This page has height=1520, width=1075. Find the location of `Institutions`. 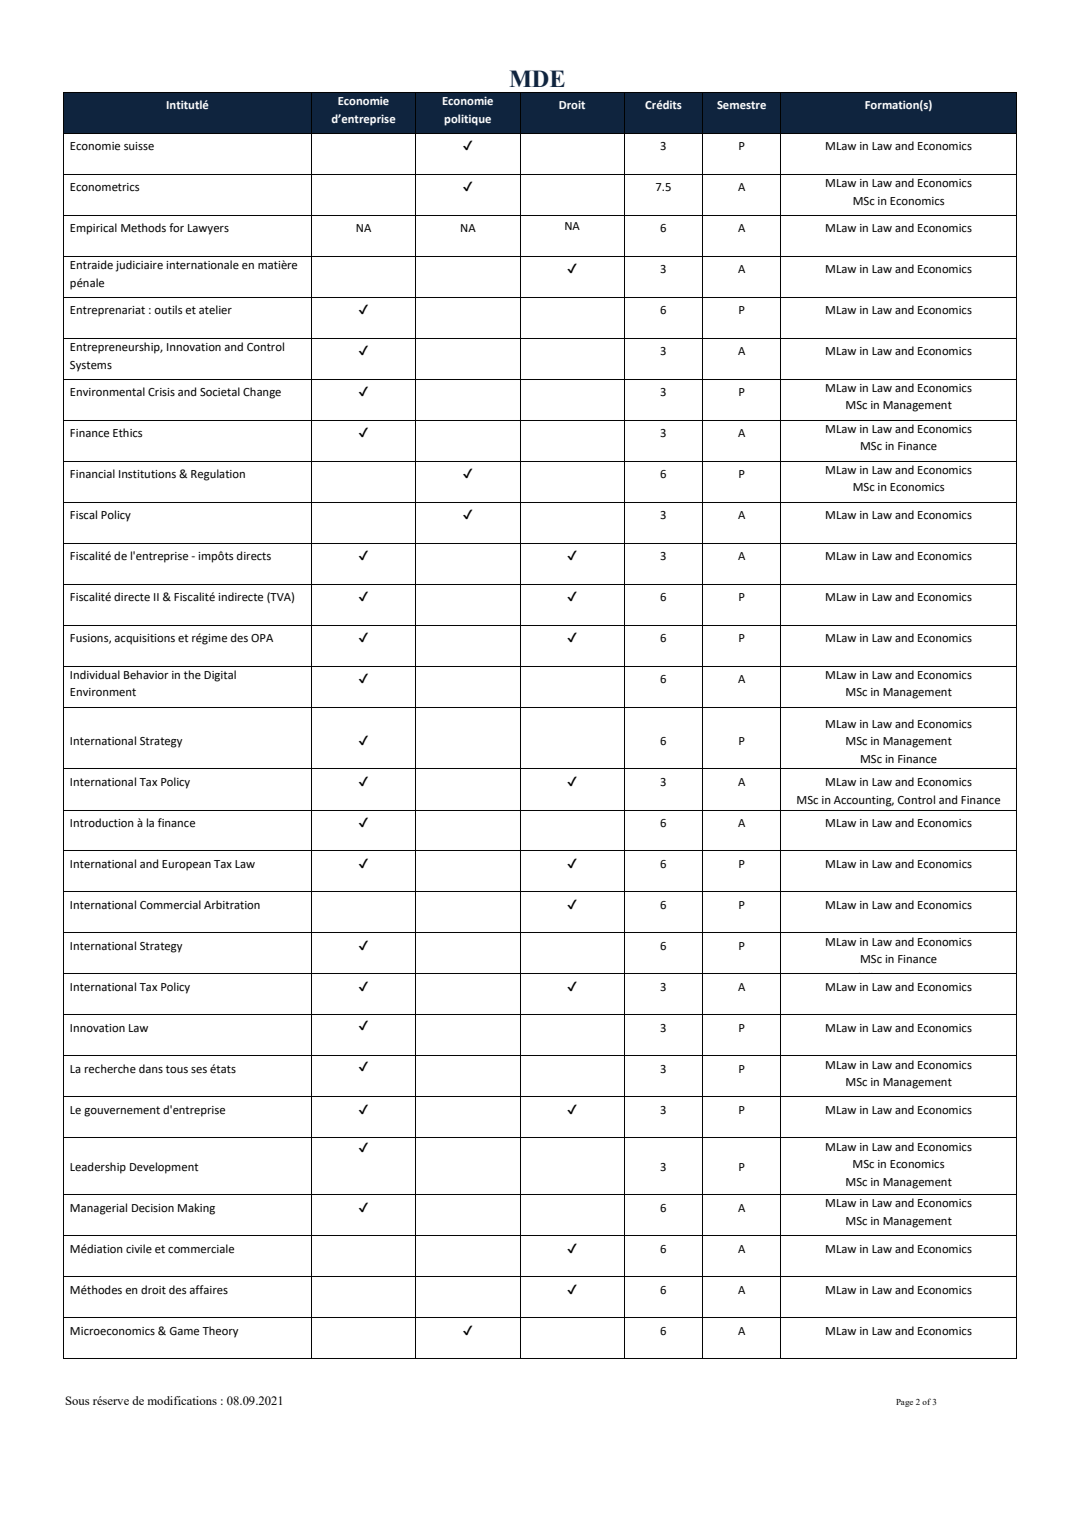

Institutions is located at coordinates (147, 474).
